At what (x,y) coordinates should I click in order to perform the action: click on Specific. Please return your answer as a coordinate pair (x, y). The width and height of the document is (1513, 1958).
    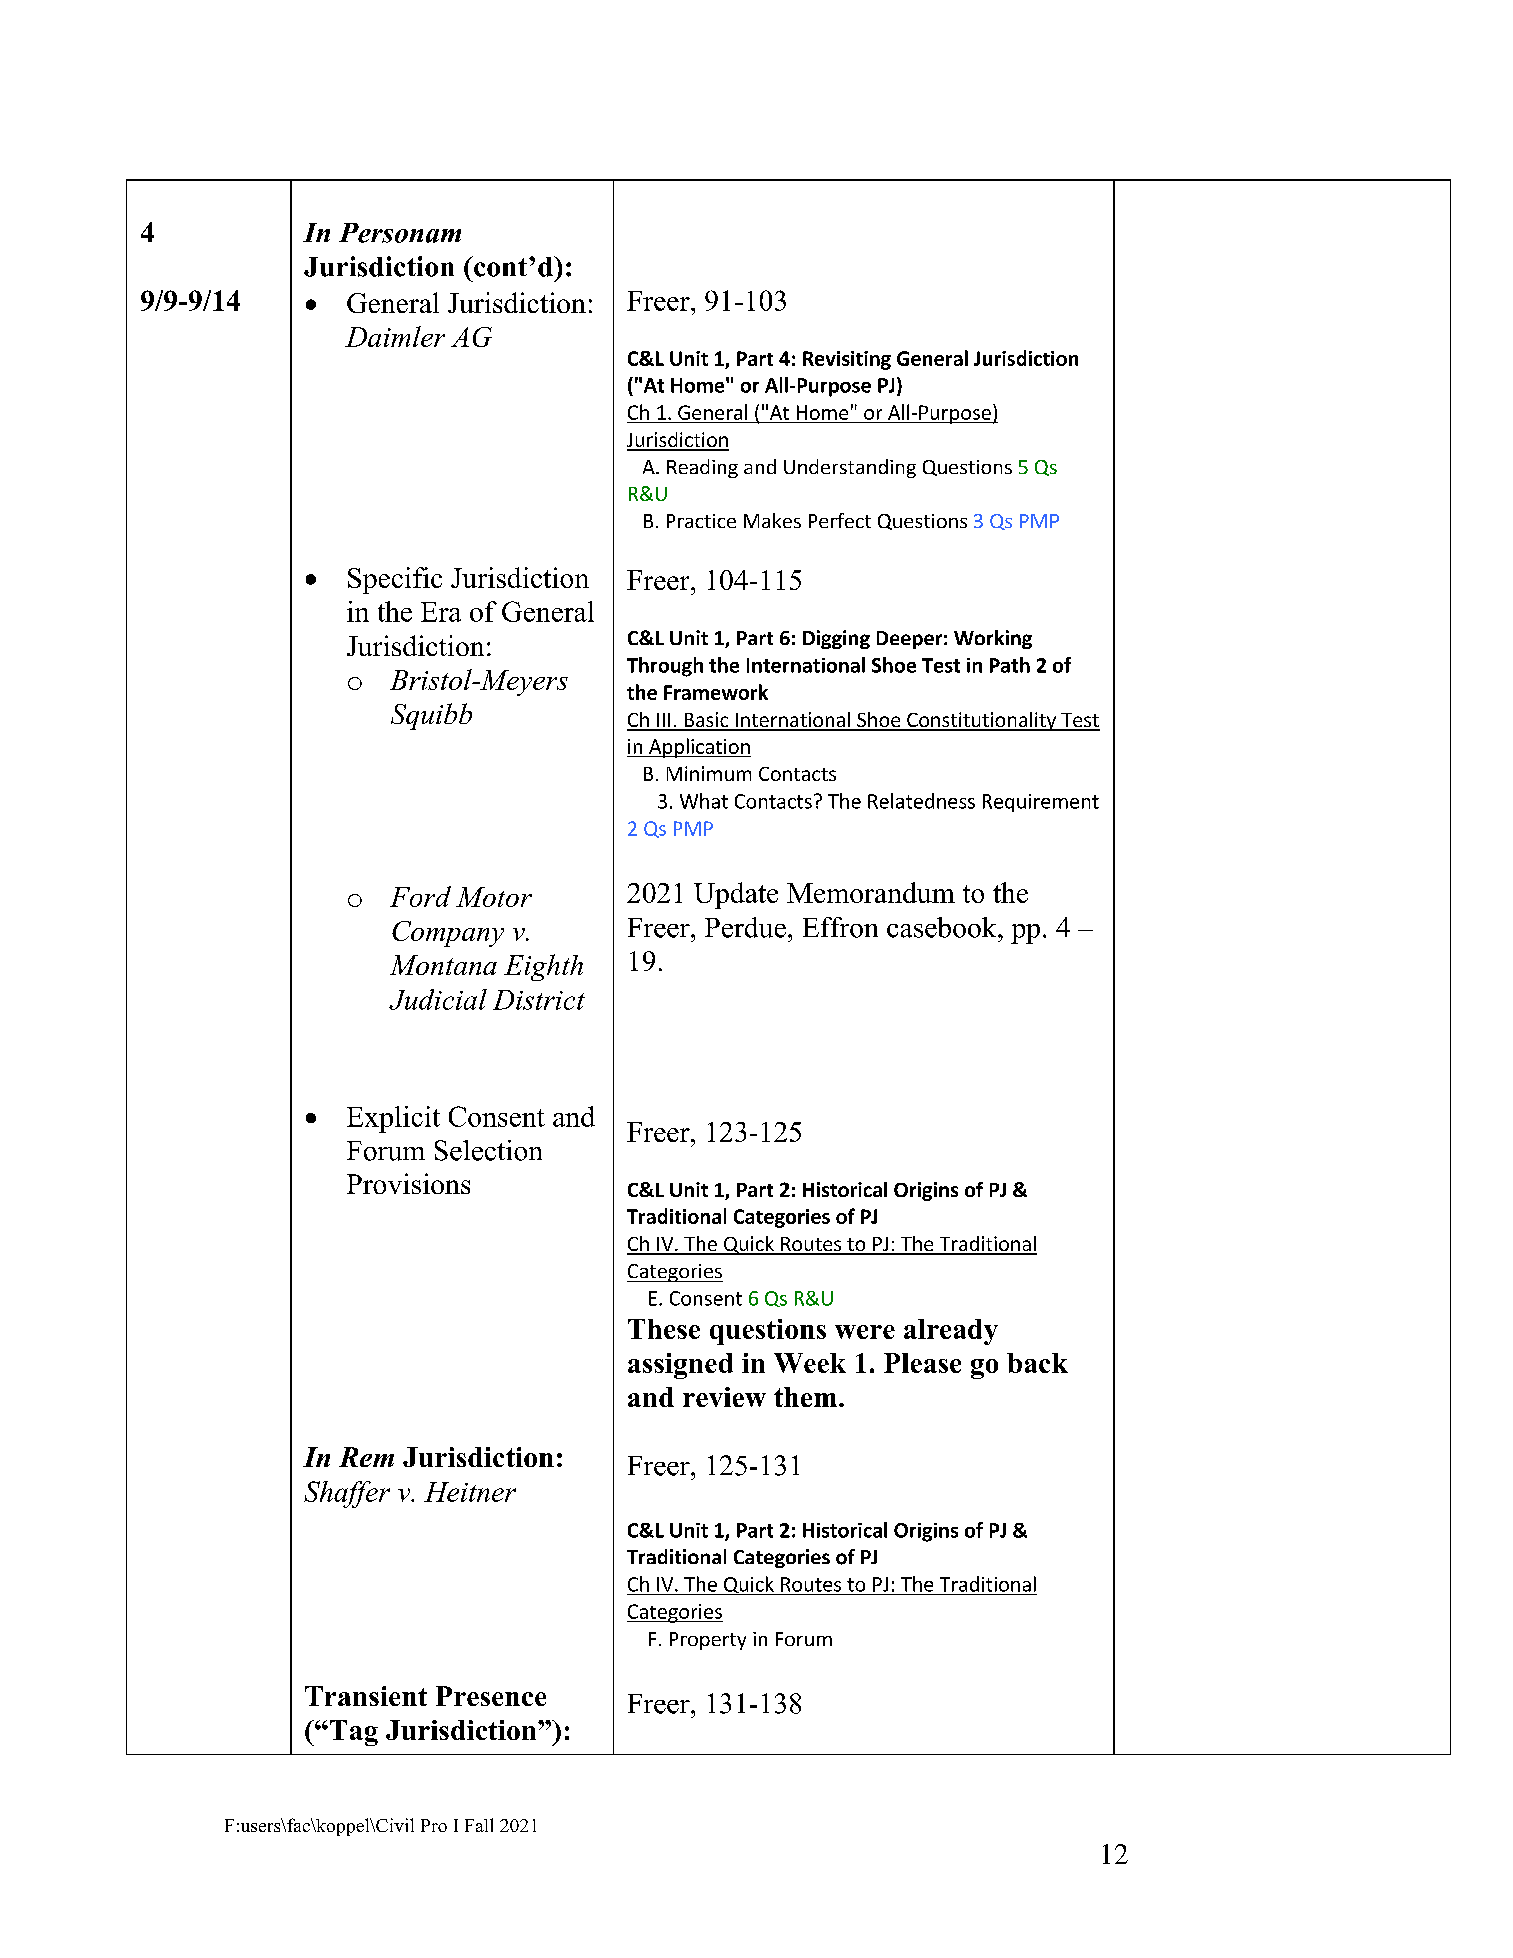
    Looking at the image, I should click on (395, 580).
